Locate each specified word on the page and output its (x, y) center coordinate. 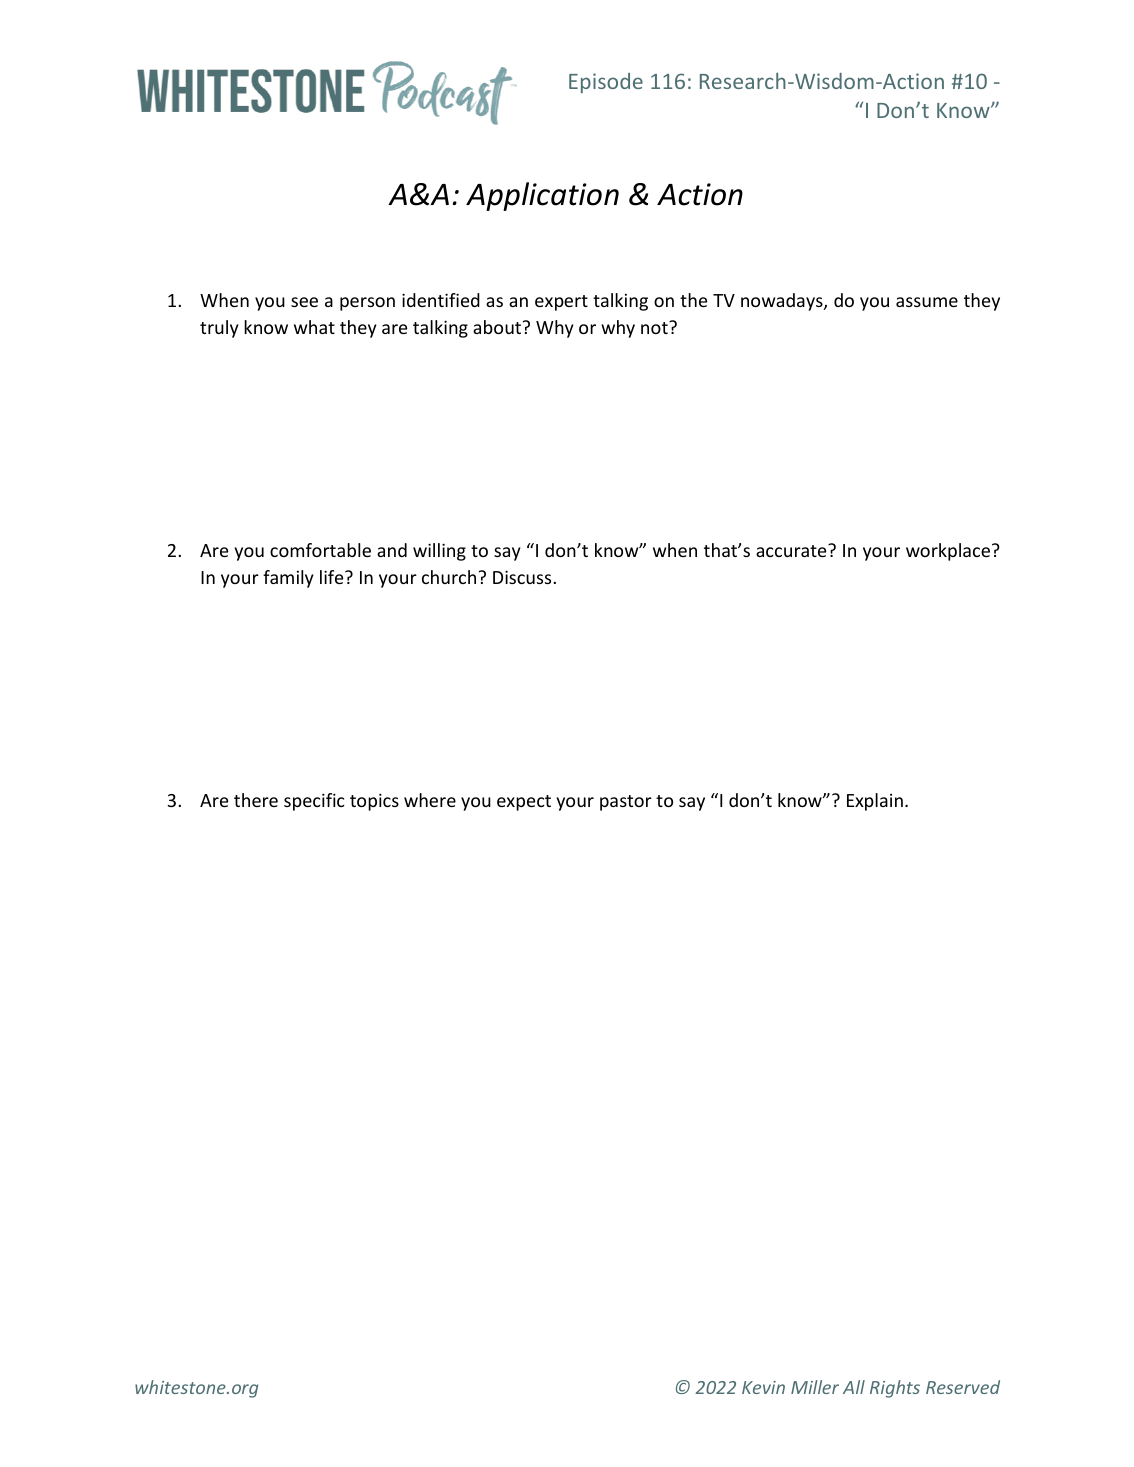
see (304, 302)
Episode (606, 83)
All (854, 1387)
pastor (626, 803)
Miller (815, 1387)
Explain (875, 802)
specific (314, 802)
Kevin (763, 1387)
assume (927, 302)
